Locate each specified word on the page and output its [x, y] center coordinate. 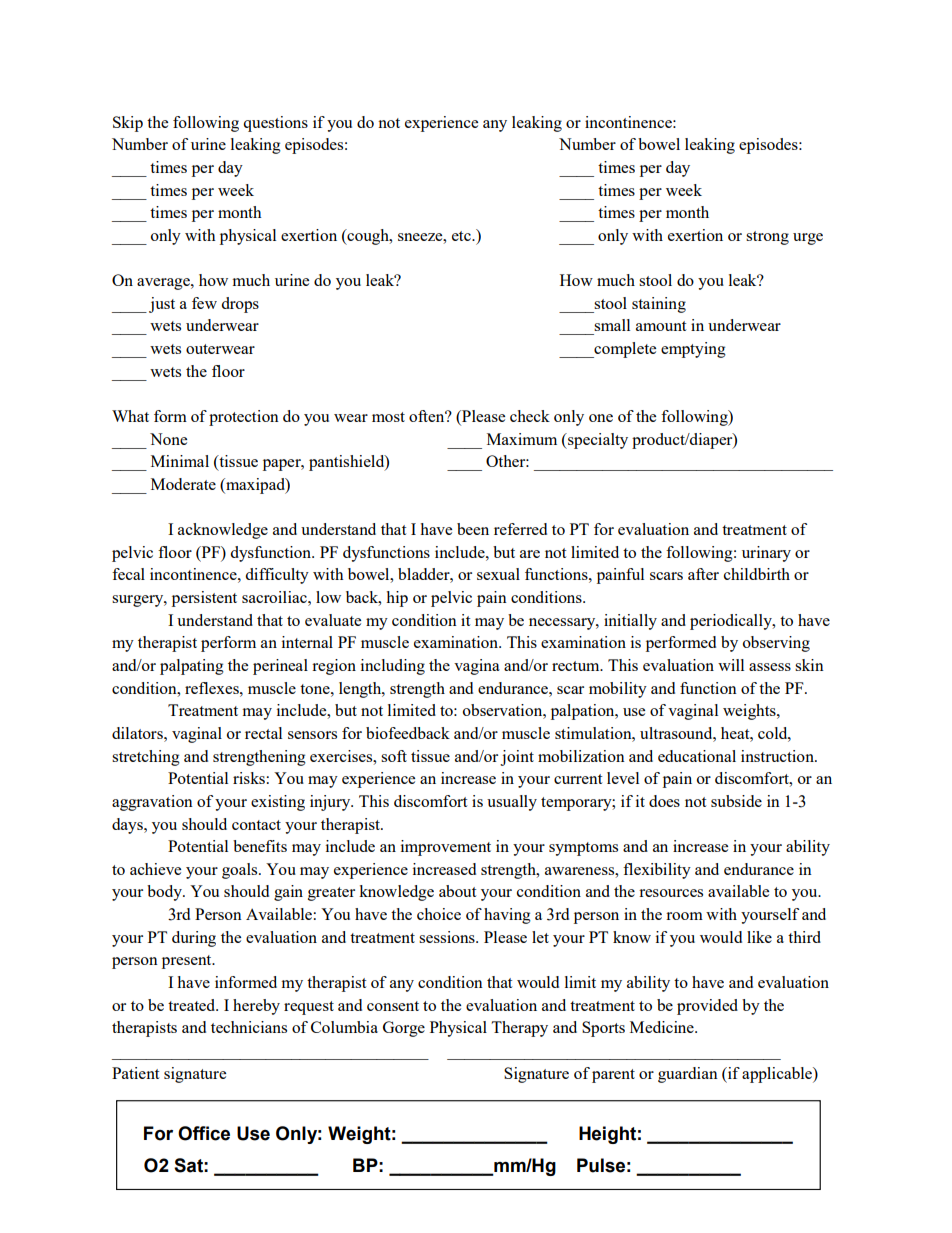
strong [767, 238]
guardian [688, 1075]
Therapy [519, 1029]
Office [204, 1133]
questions [275, 124]
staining [659, 305]
